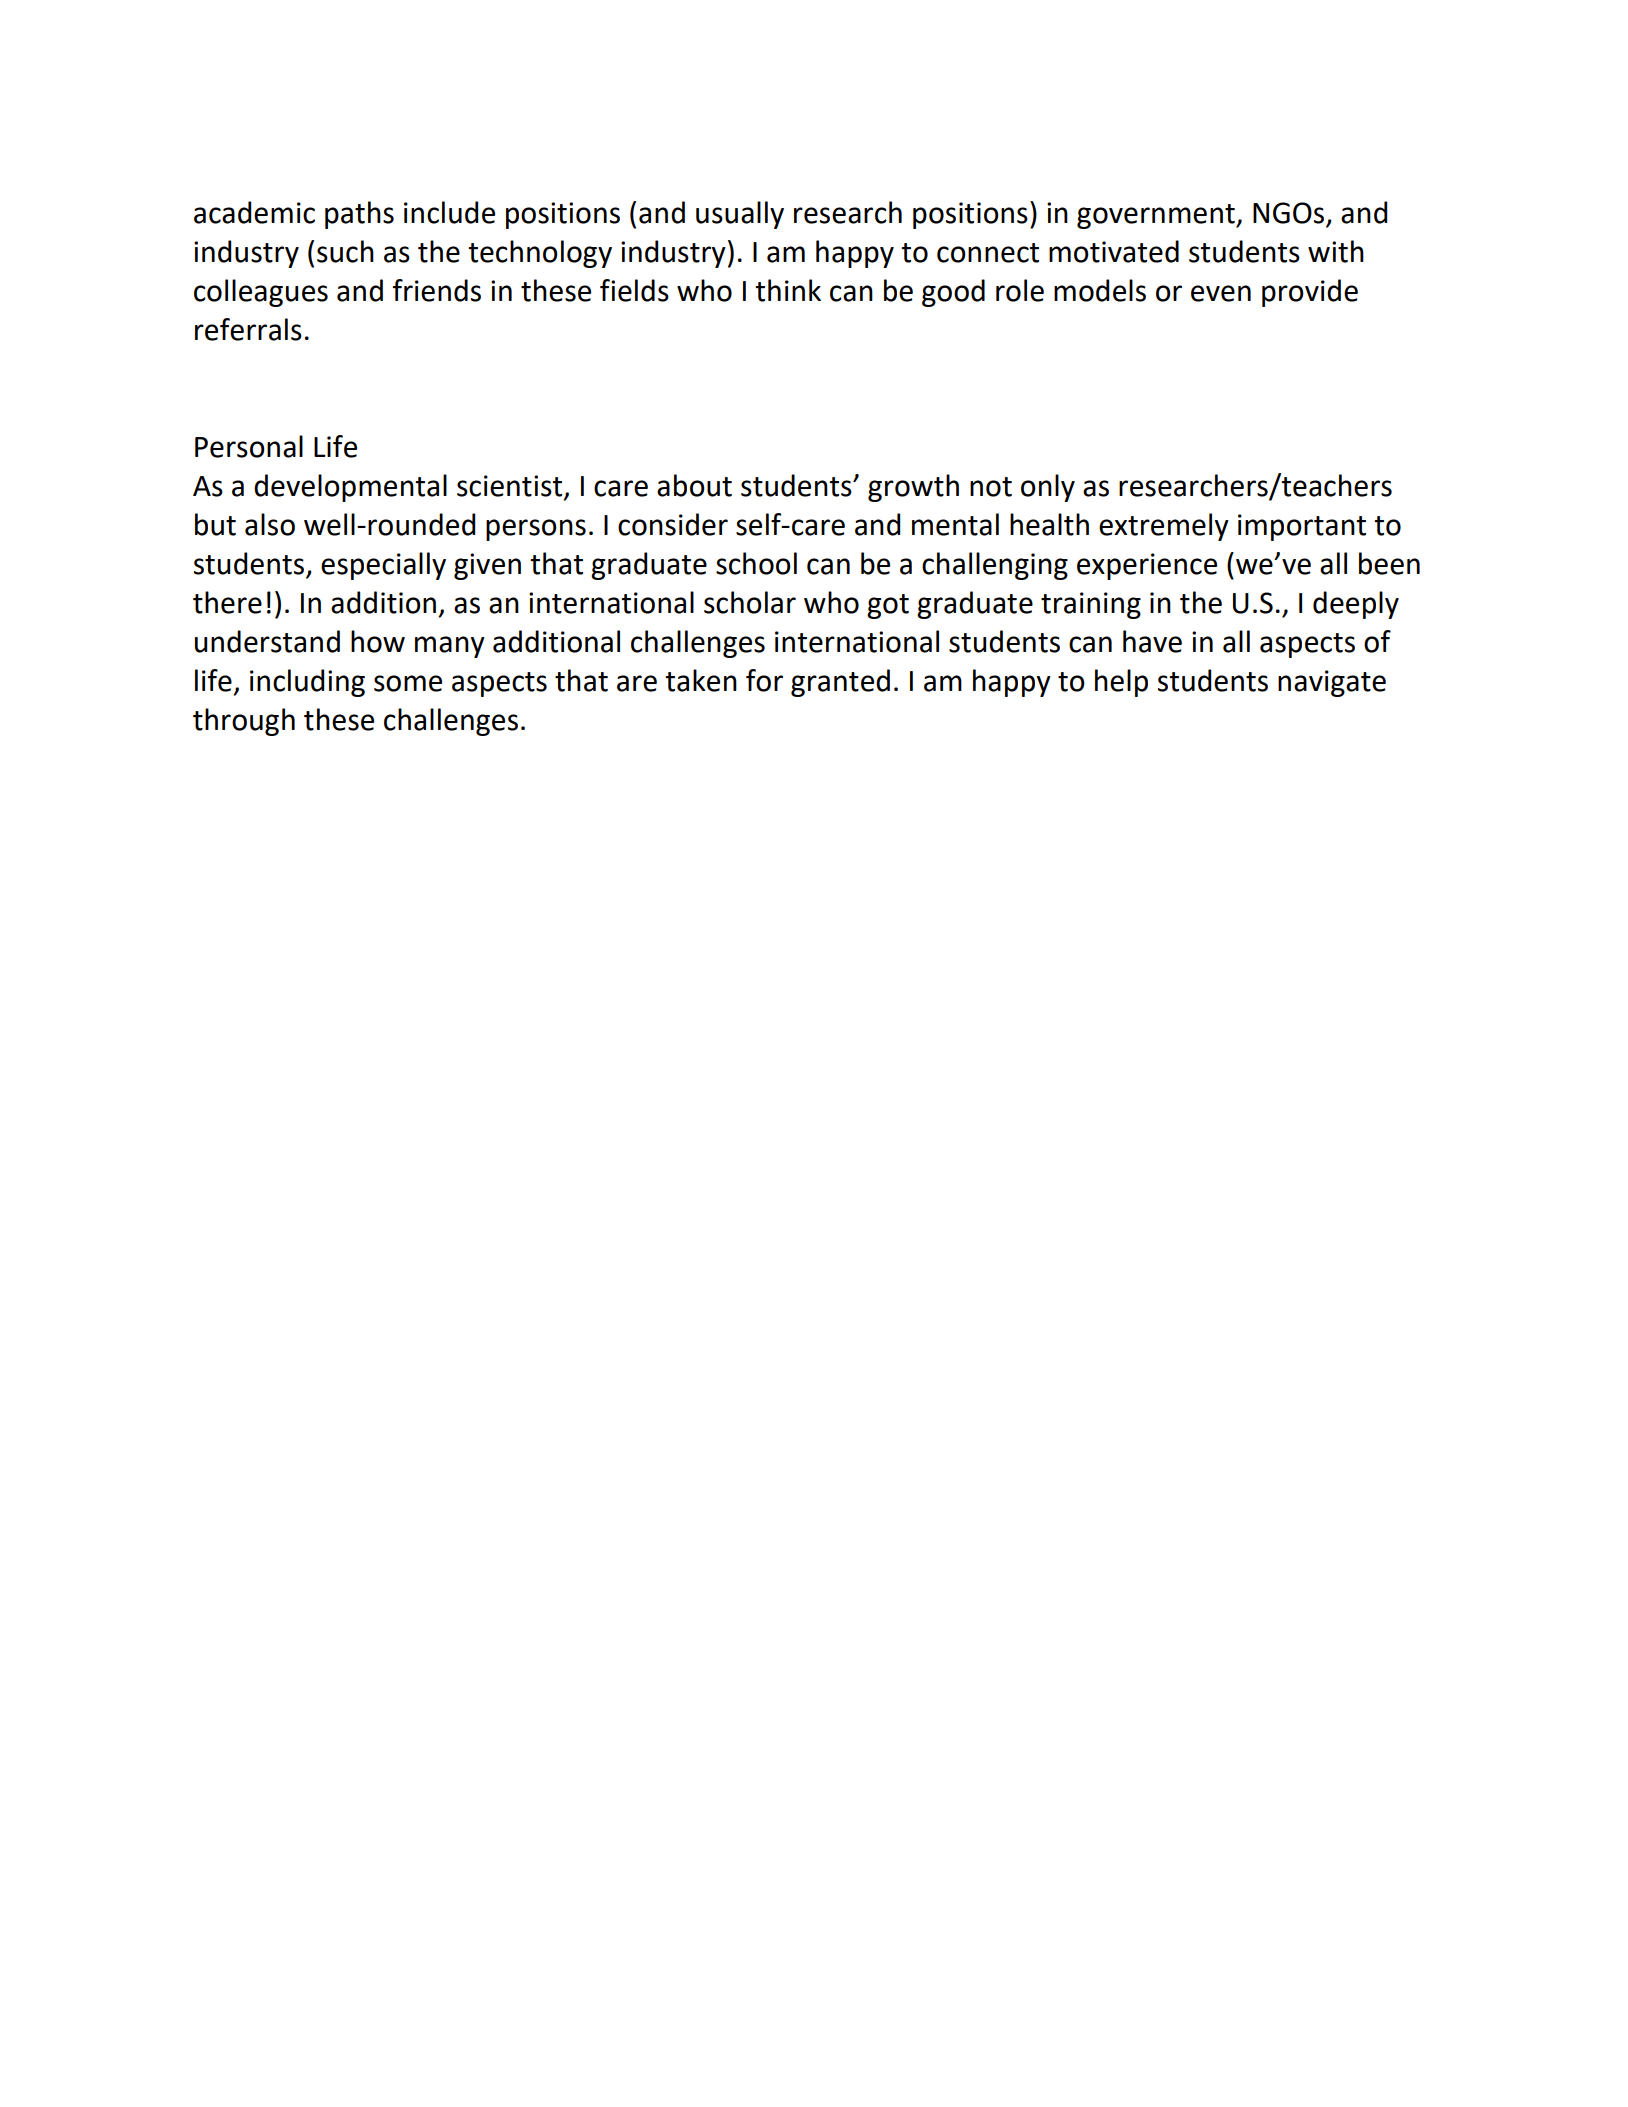 The width and height of the document is (1628, 2107). I want to click on even, so click(1221, 293).
